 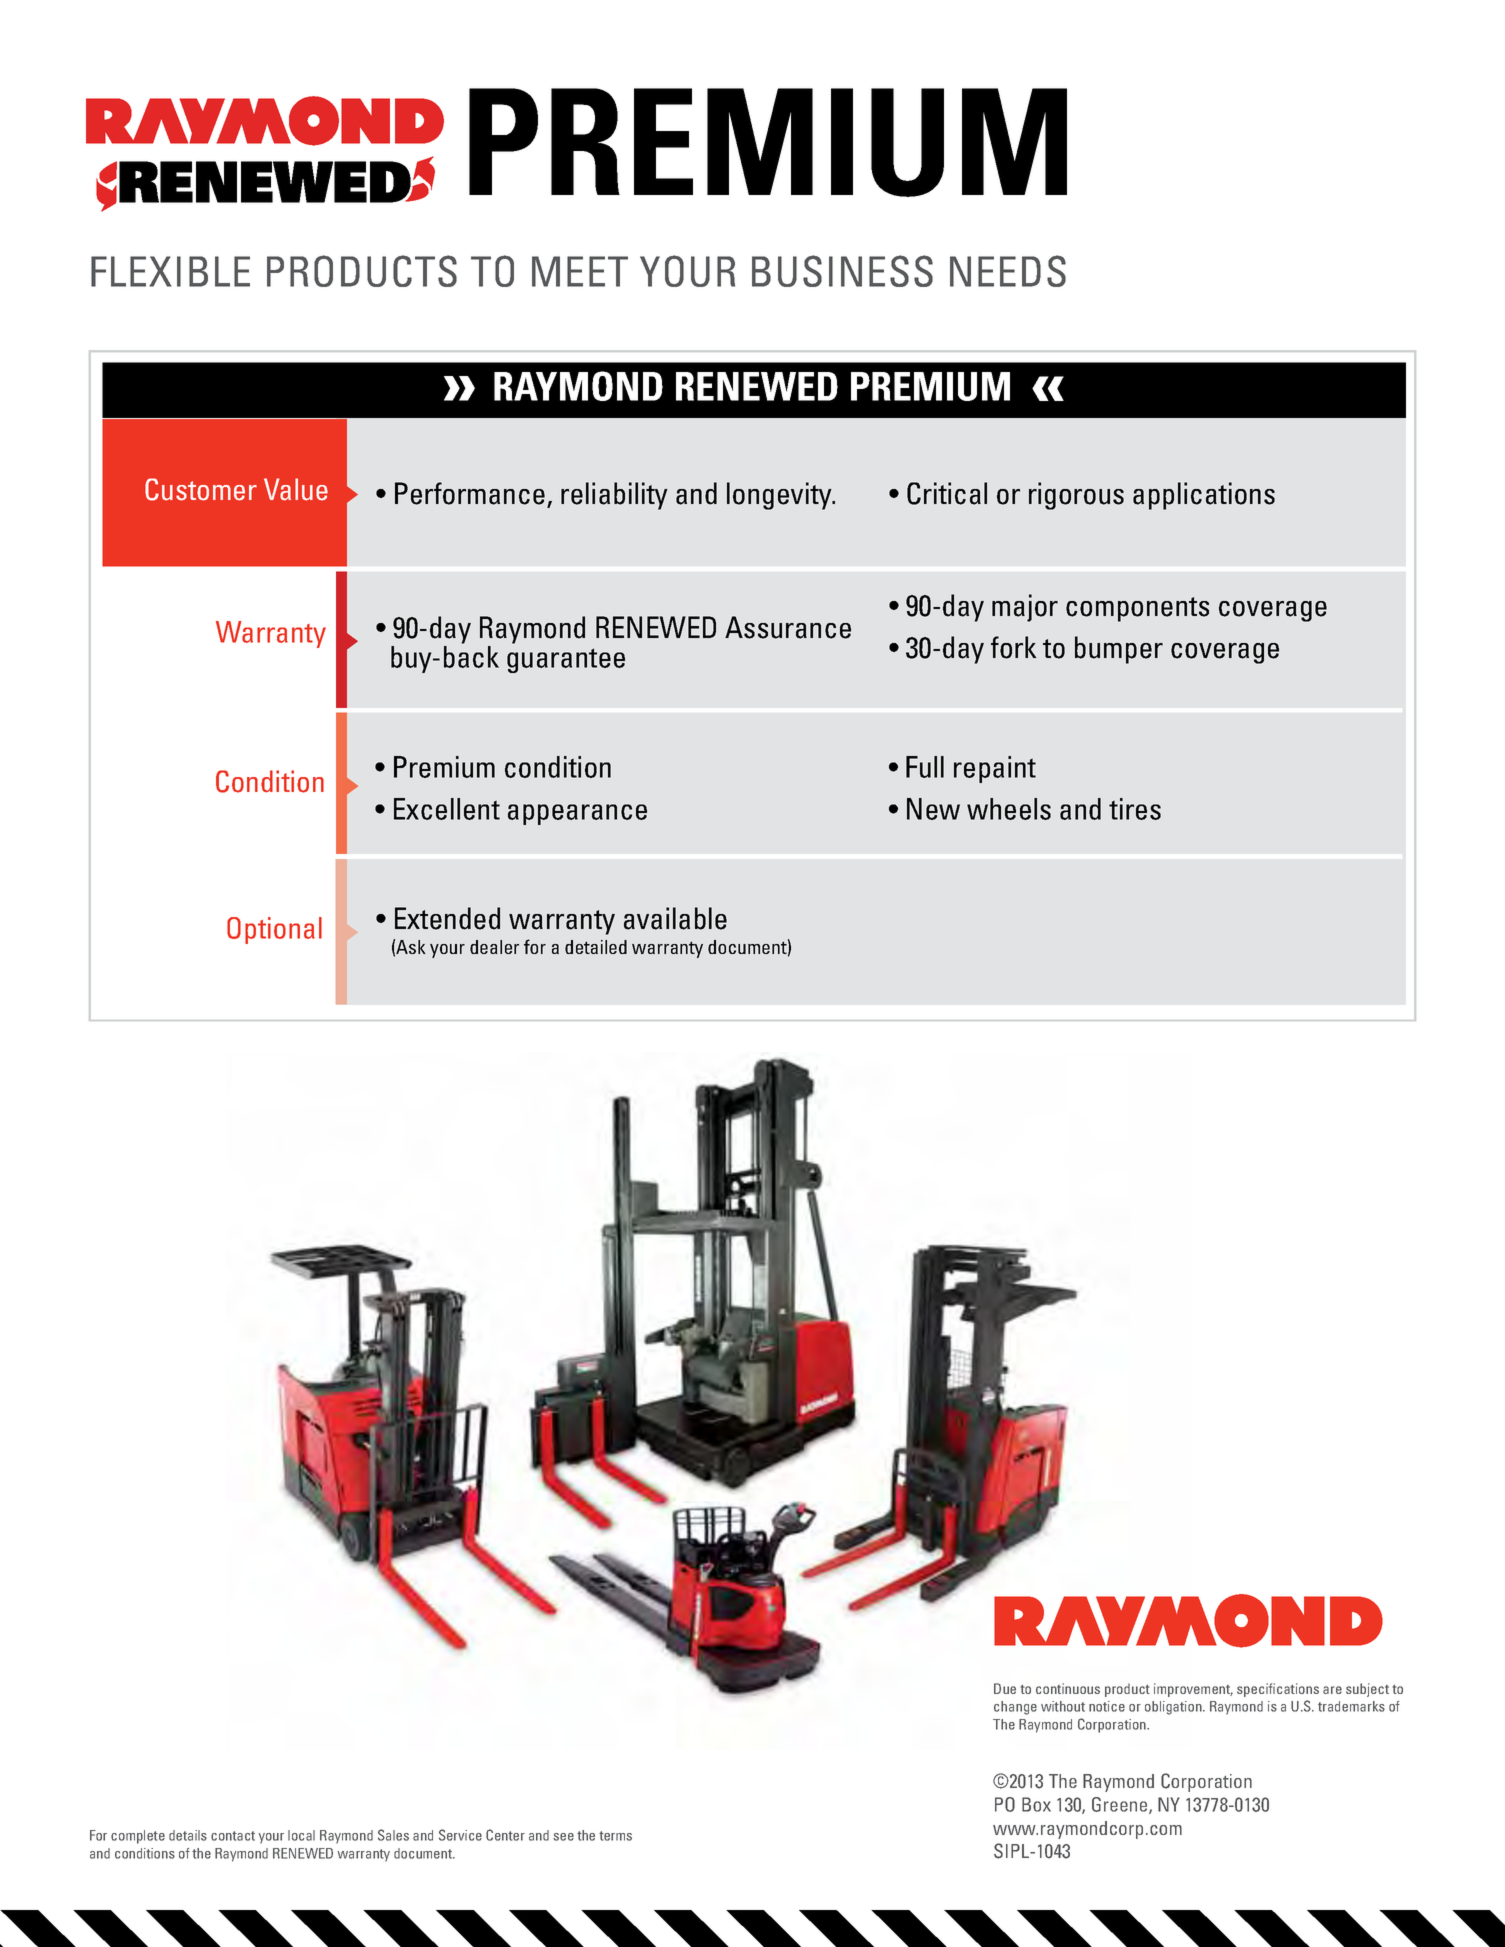 What do you see at coordinates (1005, 1688) in the document?
I see `Due` at bounding box center [1005, 1688].
